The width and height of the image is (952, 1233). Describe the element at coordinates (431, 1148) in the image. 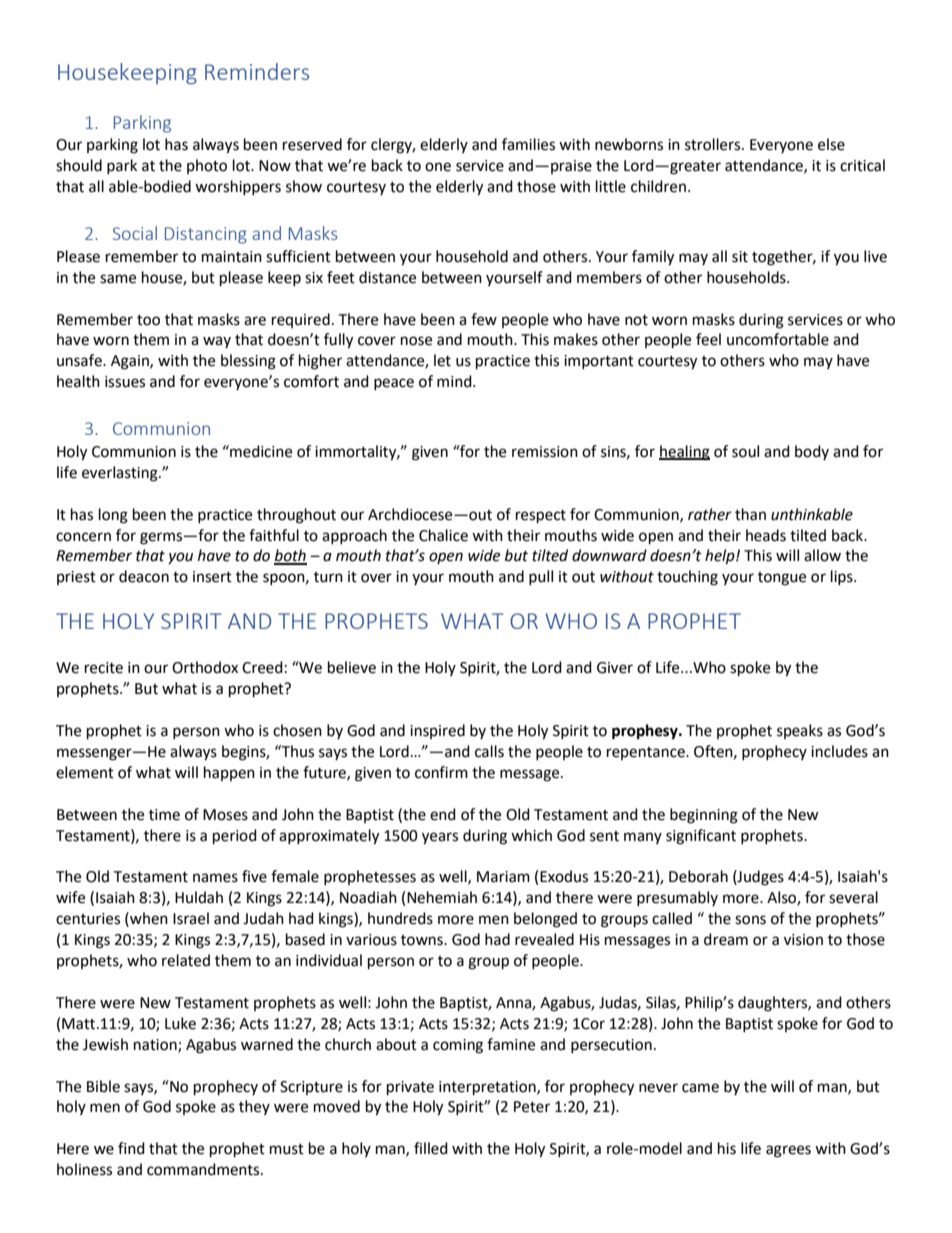

I see `filled` at that location.
